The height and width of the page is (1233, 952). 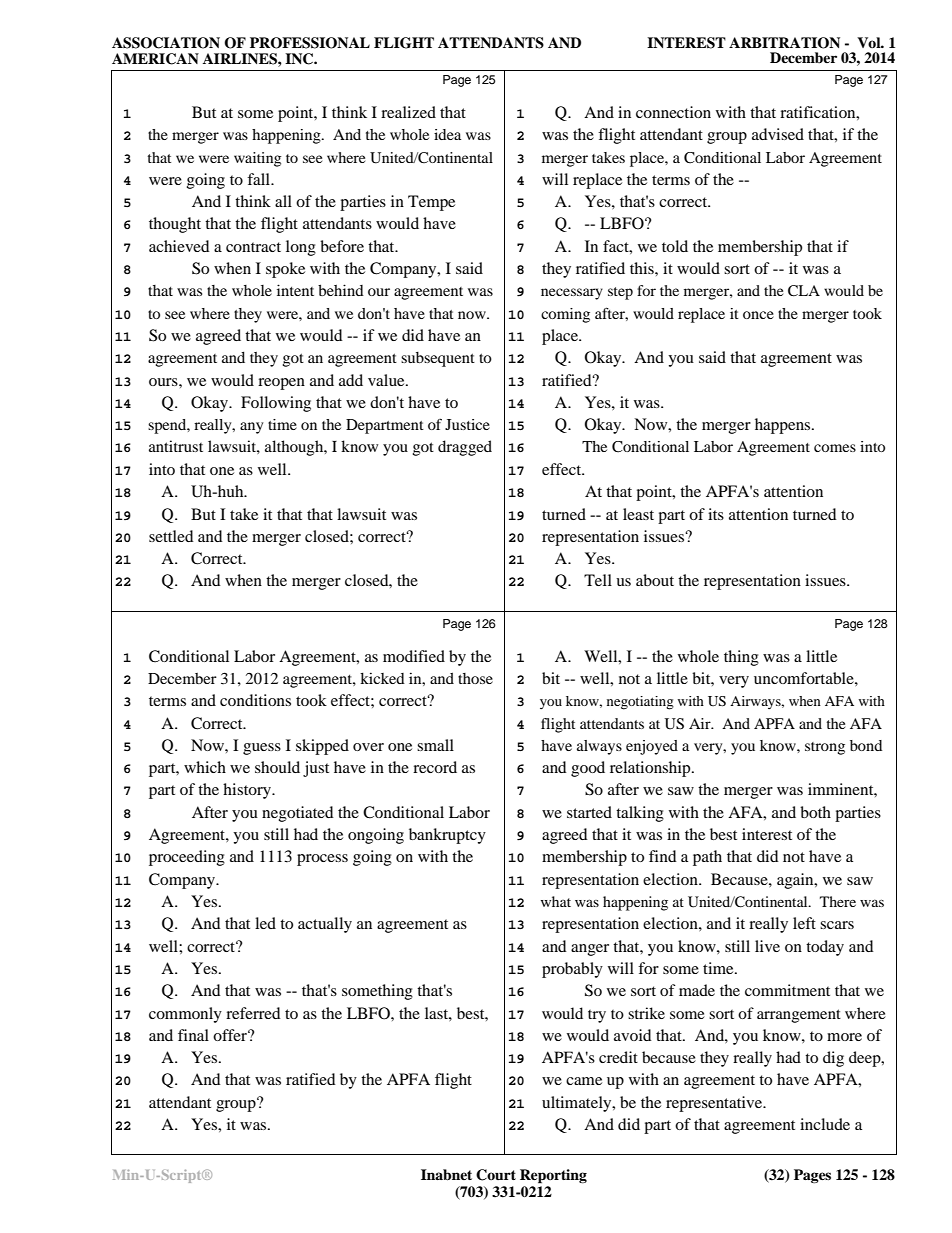 What do you see at coordinates (784, 426) in the page?
I see `happens` at bounding box center [784, 426].
